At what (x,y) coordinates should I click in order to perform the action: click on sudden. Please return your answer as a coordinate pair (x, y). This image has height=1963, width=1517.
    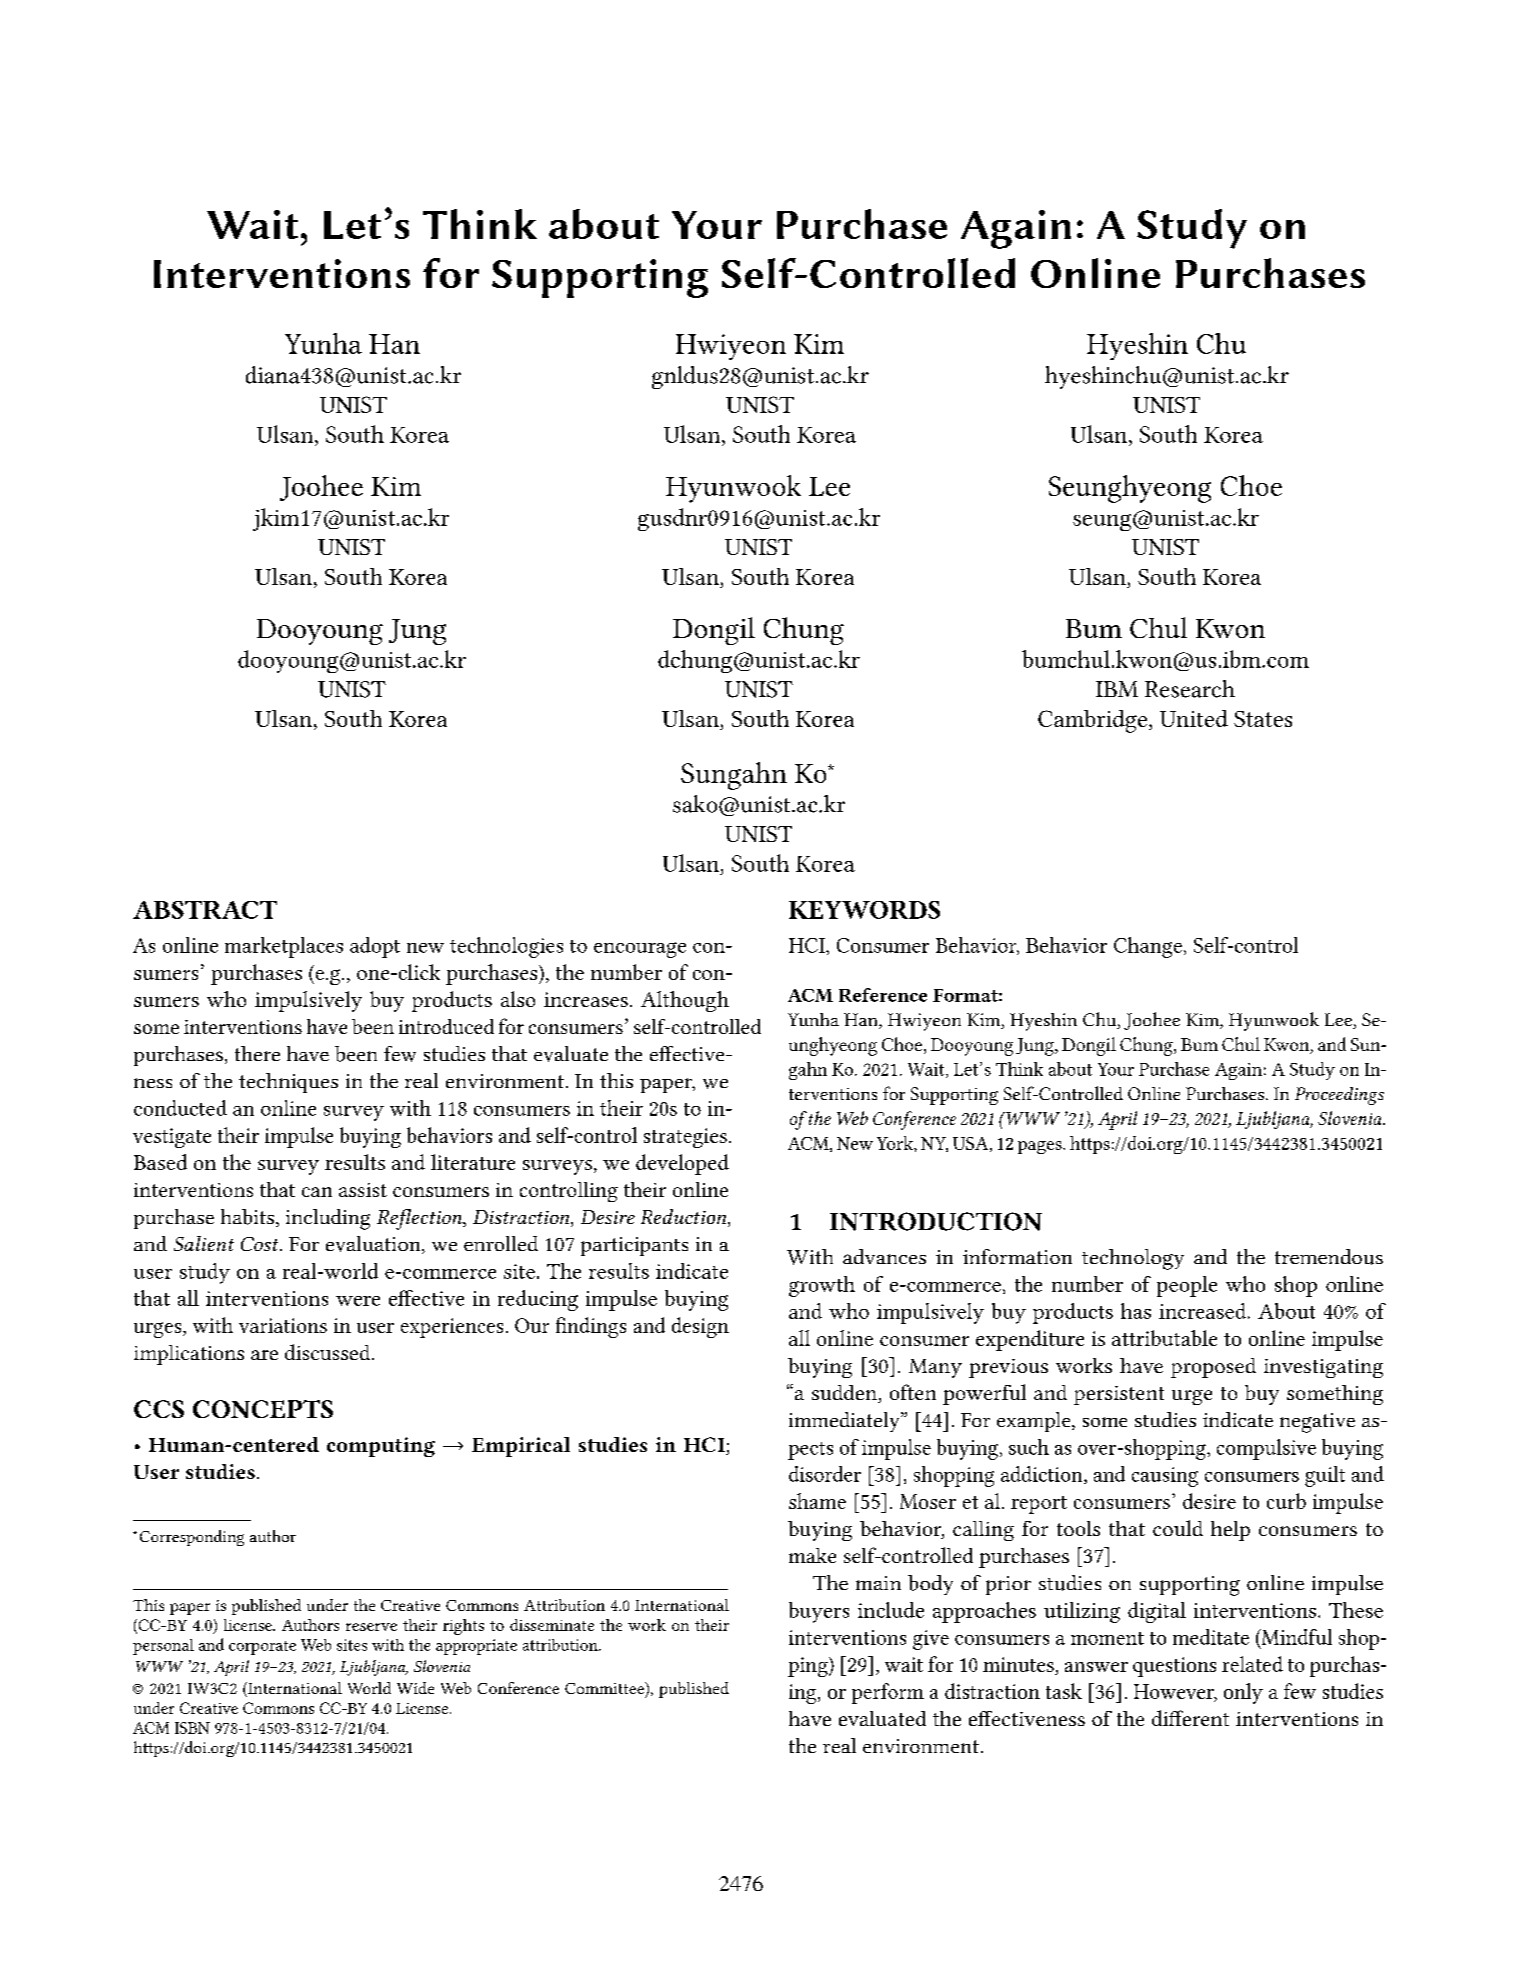
    Looking at the image, I should click on (845, 1394).
